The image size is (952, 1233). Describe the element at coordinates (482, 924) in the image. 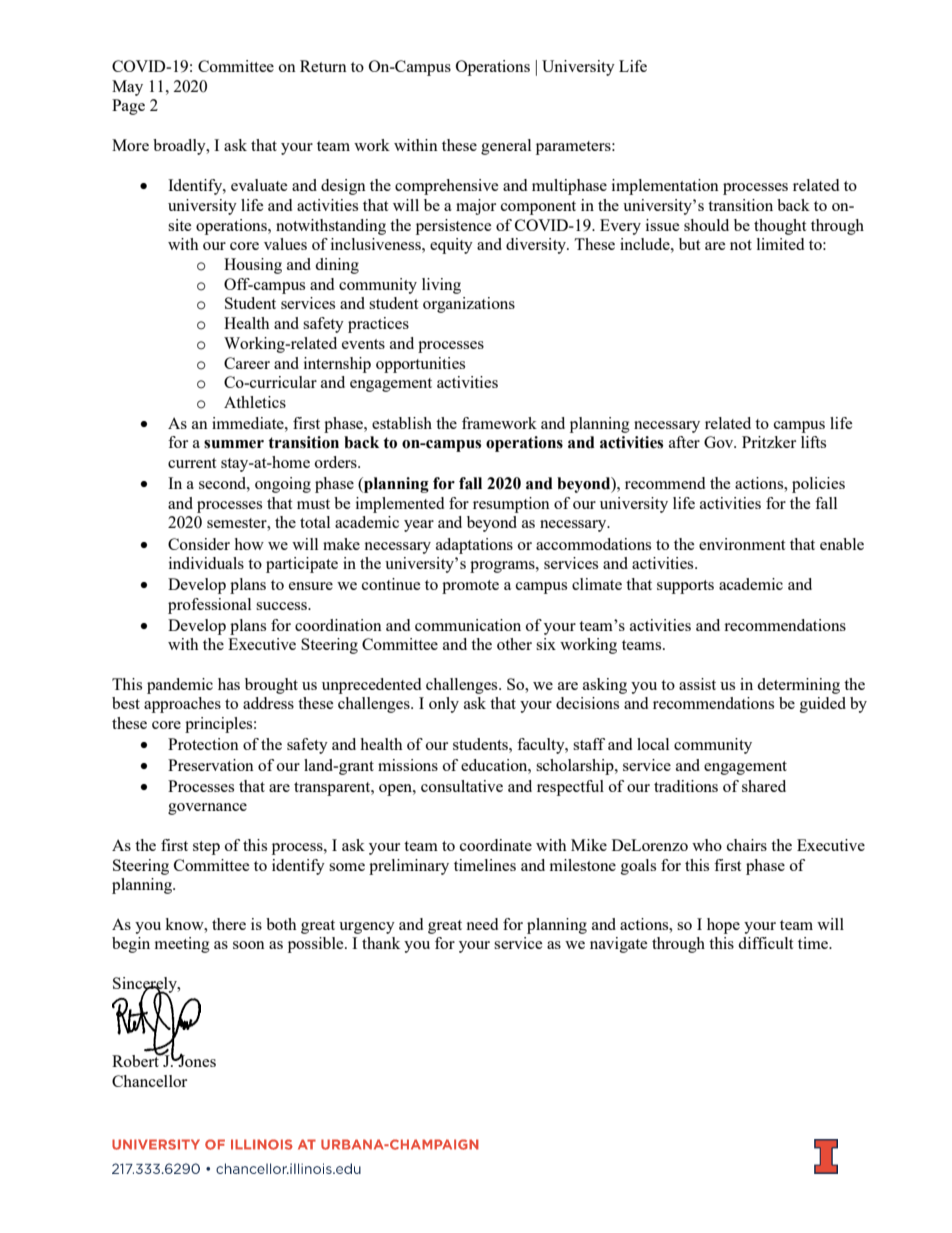

I see `need` at that location.
